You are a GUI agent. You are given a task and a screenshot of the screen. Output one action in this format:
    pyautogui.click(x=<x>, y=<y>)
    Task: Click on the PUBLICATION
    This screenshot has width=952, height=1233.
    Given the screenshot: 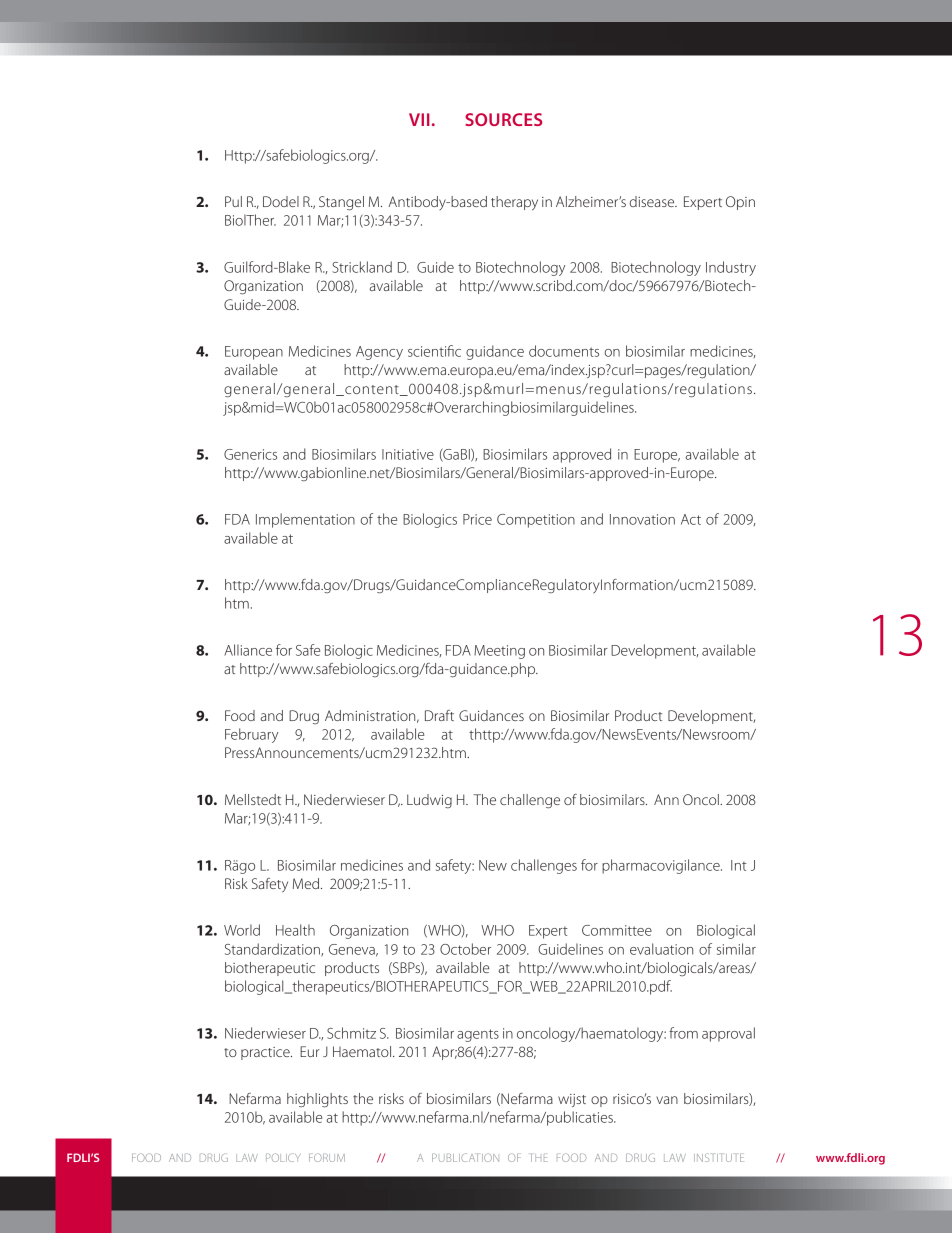 What is the action you would take?
    pyautogui.click(x=465, y=1157)
